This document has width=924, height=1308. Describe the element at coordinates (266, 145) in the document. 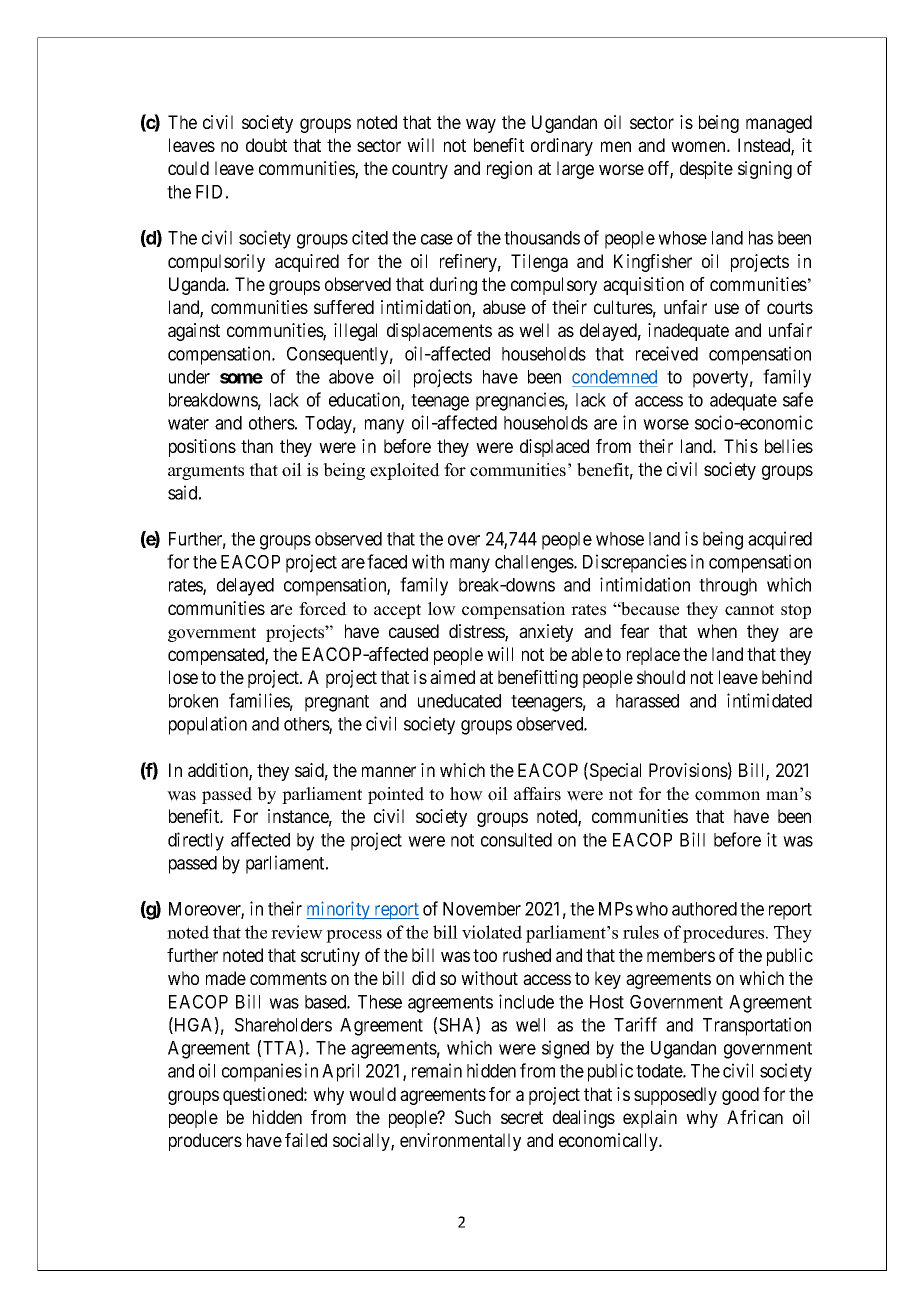

I see `doubt` at that location.
